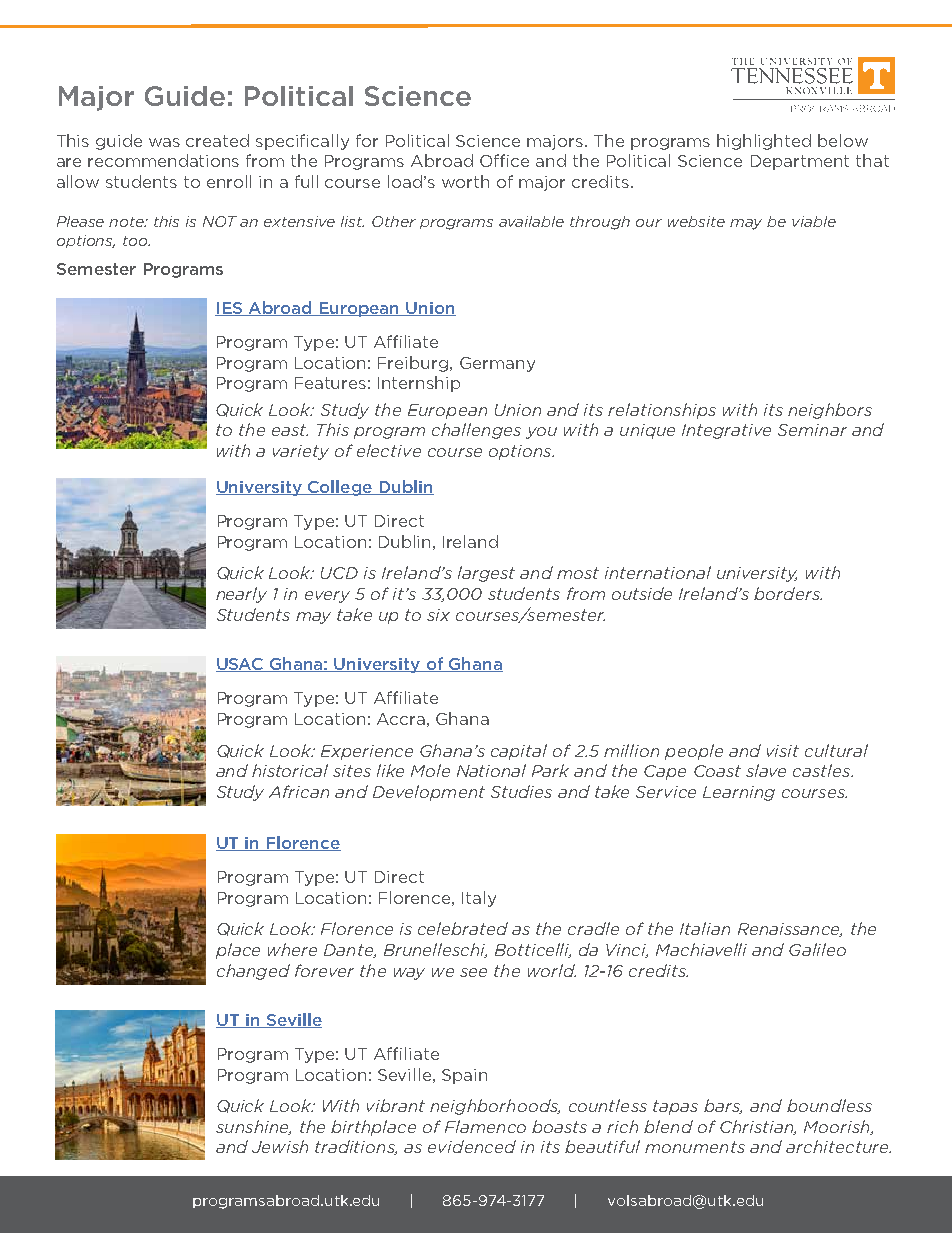  Describe the element at coordinates (800, 162) in the screenshot. I see `Department` at that location.
